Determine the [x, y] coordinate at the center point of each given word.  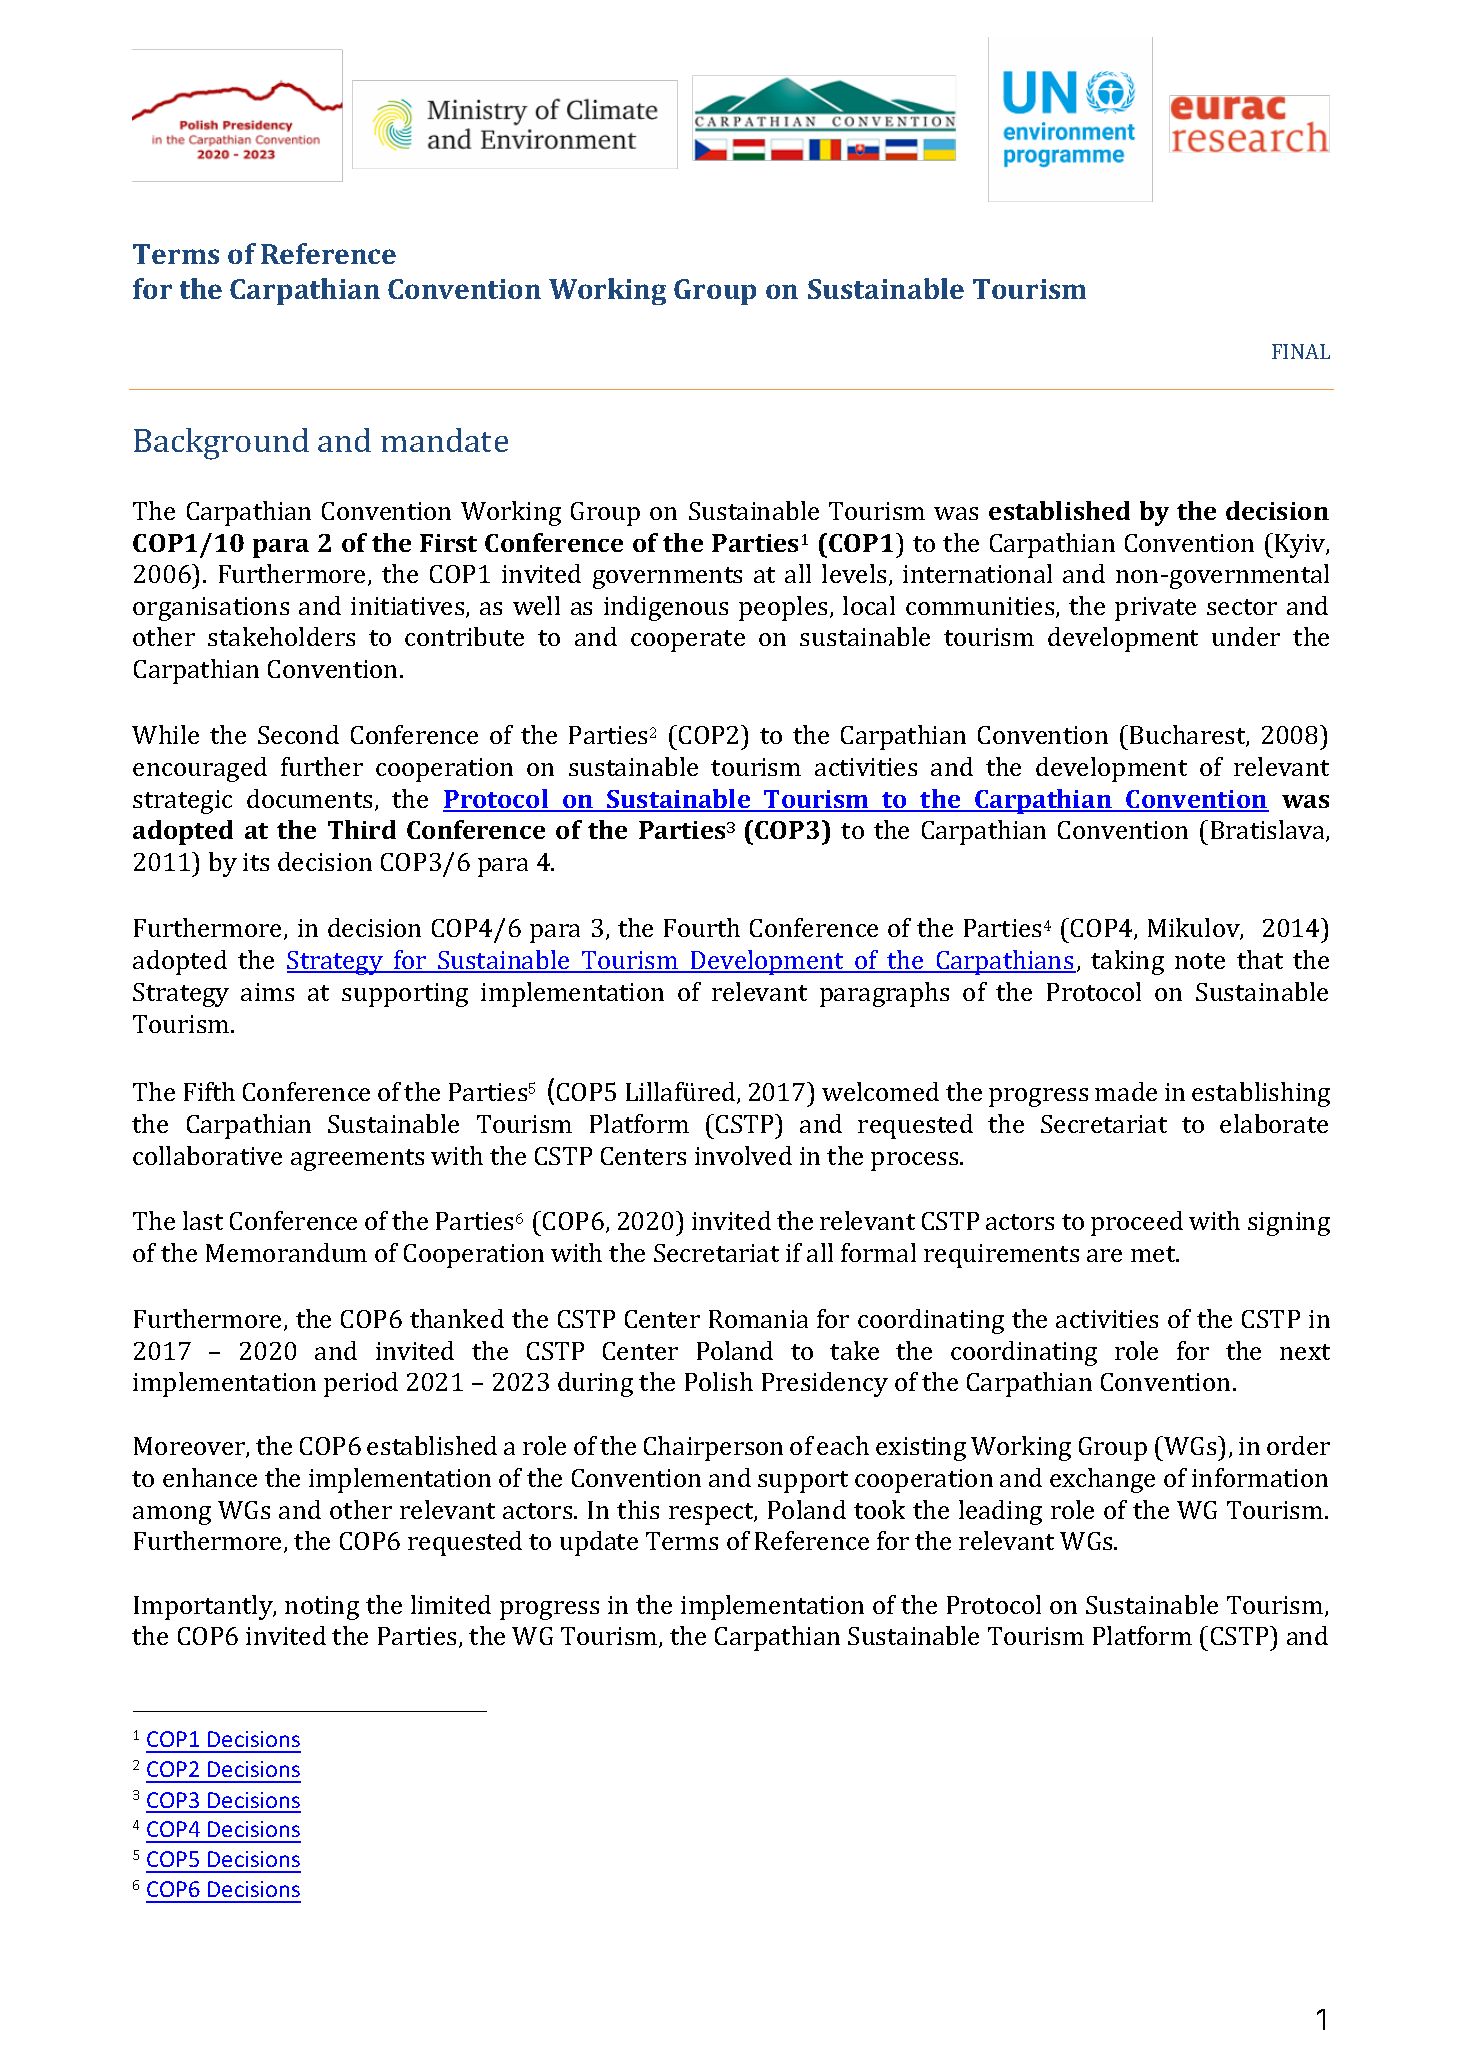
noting [322, 1608]
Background [221, 444]
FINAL [1301, 351]
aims [267, 992]
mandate [444, 440]
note [1200, 961]
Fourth [702, 927]
